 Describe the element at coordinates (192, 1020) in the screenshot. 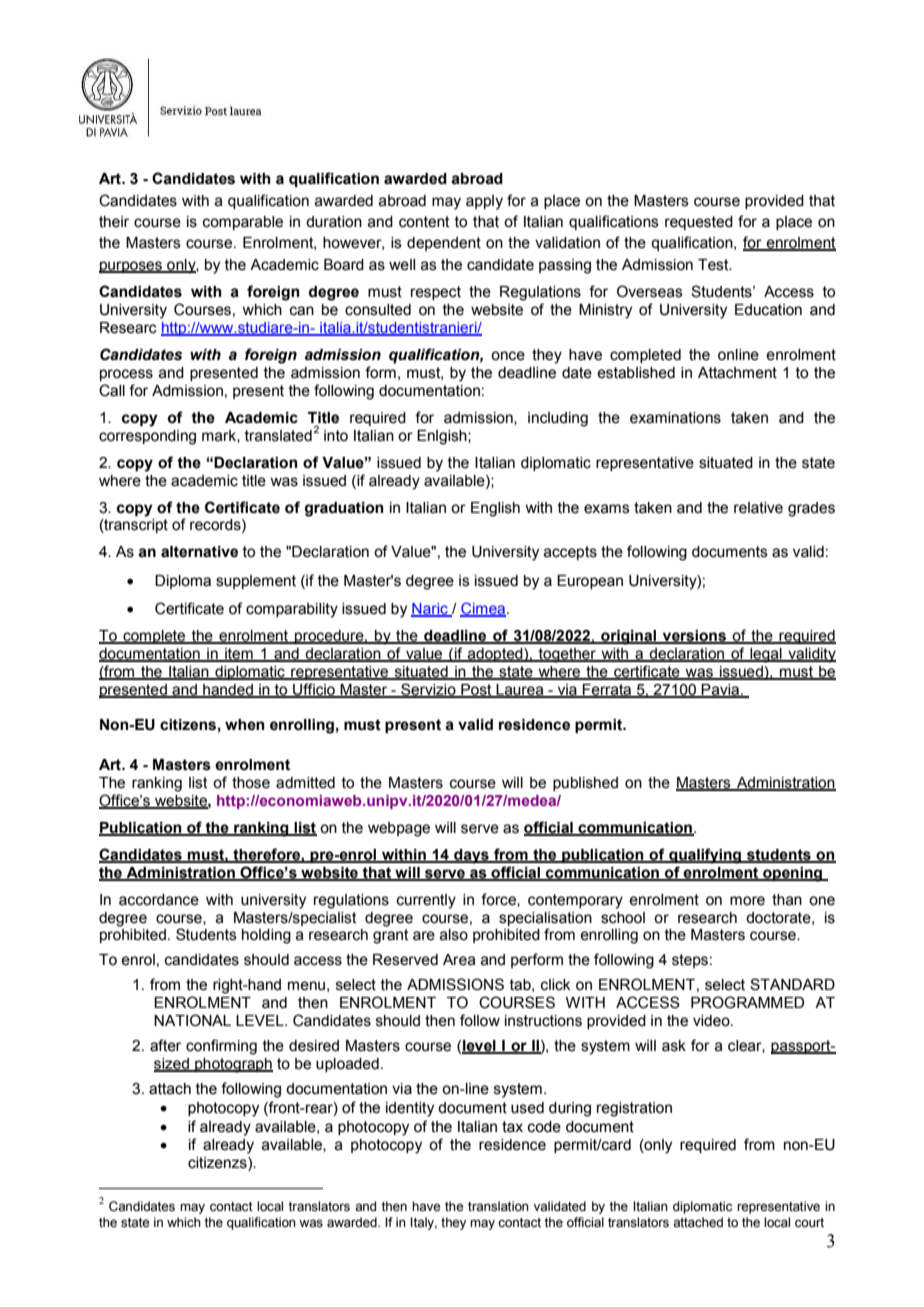

I see `NATIONAL` at that location.
